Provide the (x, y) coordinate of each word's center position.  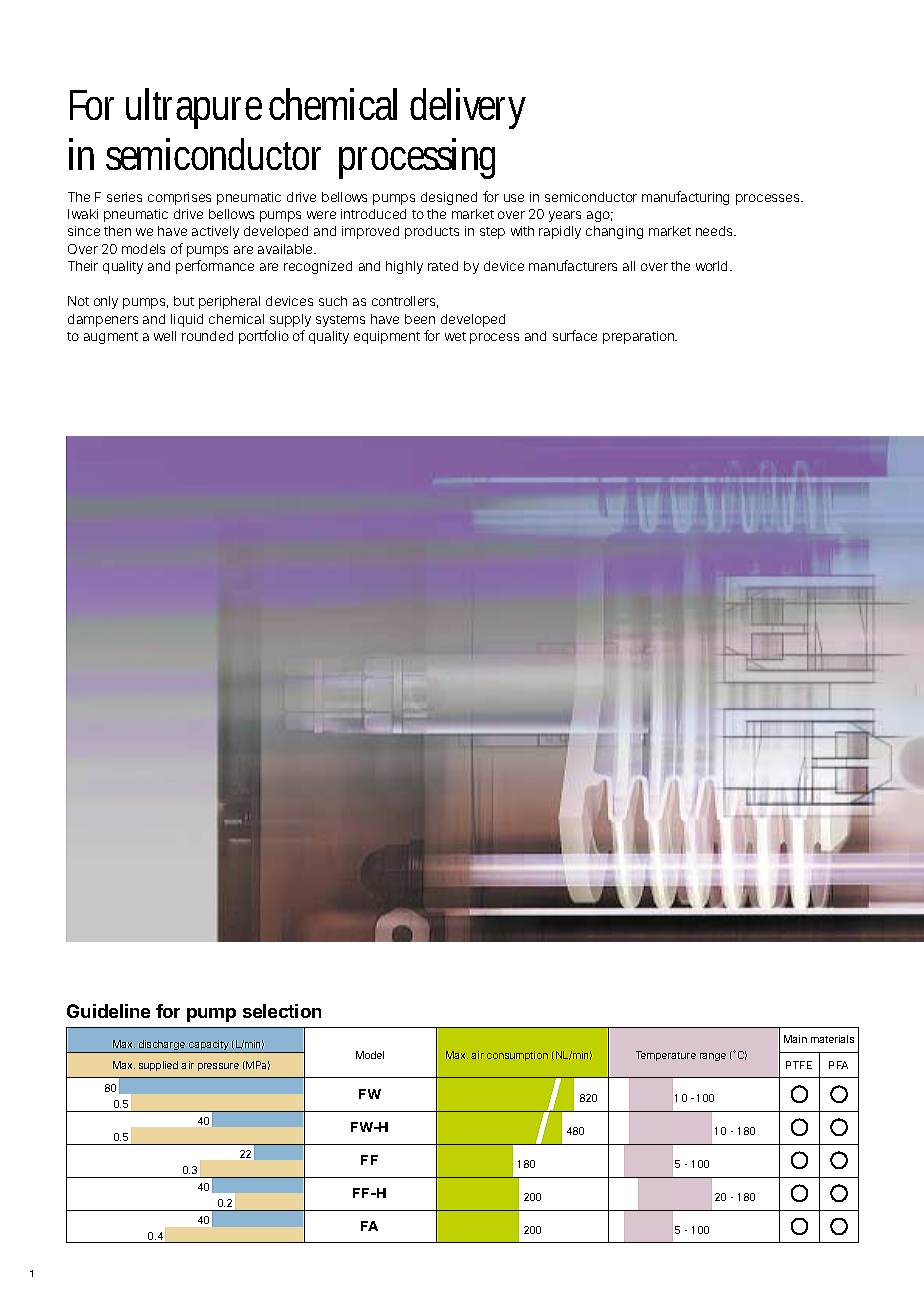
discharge (162, 1046)
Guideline (108, 1011)
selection (282, 1011)
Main (795, 1039)
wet (455, 336)
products (432, 232)
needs (714, 231)
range (713, 1057)
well (165, 336)
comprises (179, 198)
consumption (517, 1056)
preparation (638, 337)
